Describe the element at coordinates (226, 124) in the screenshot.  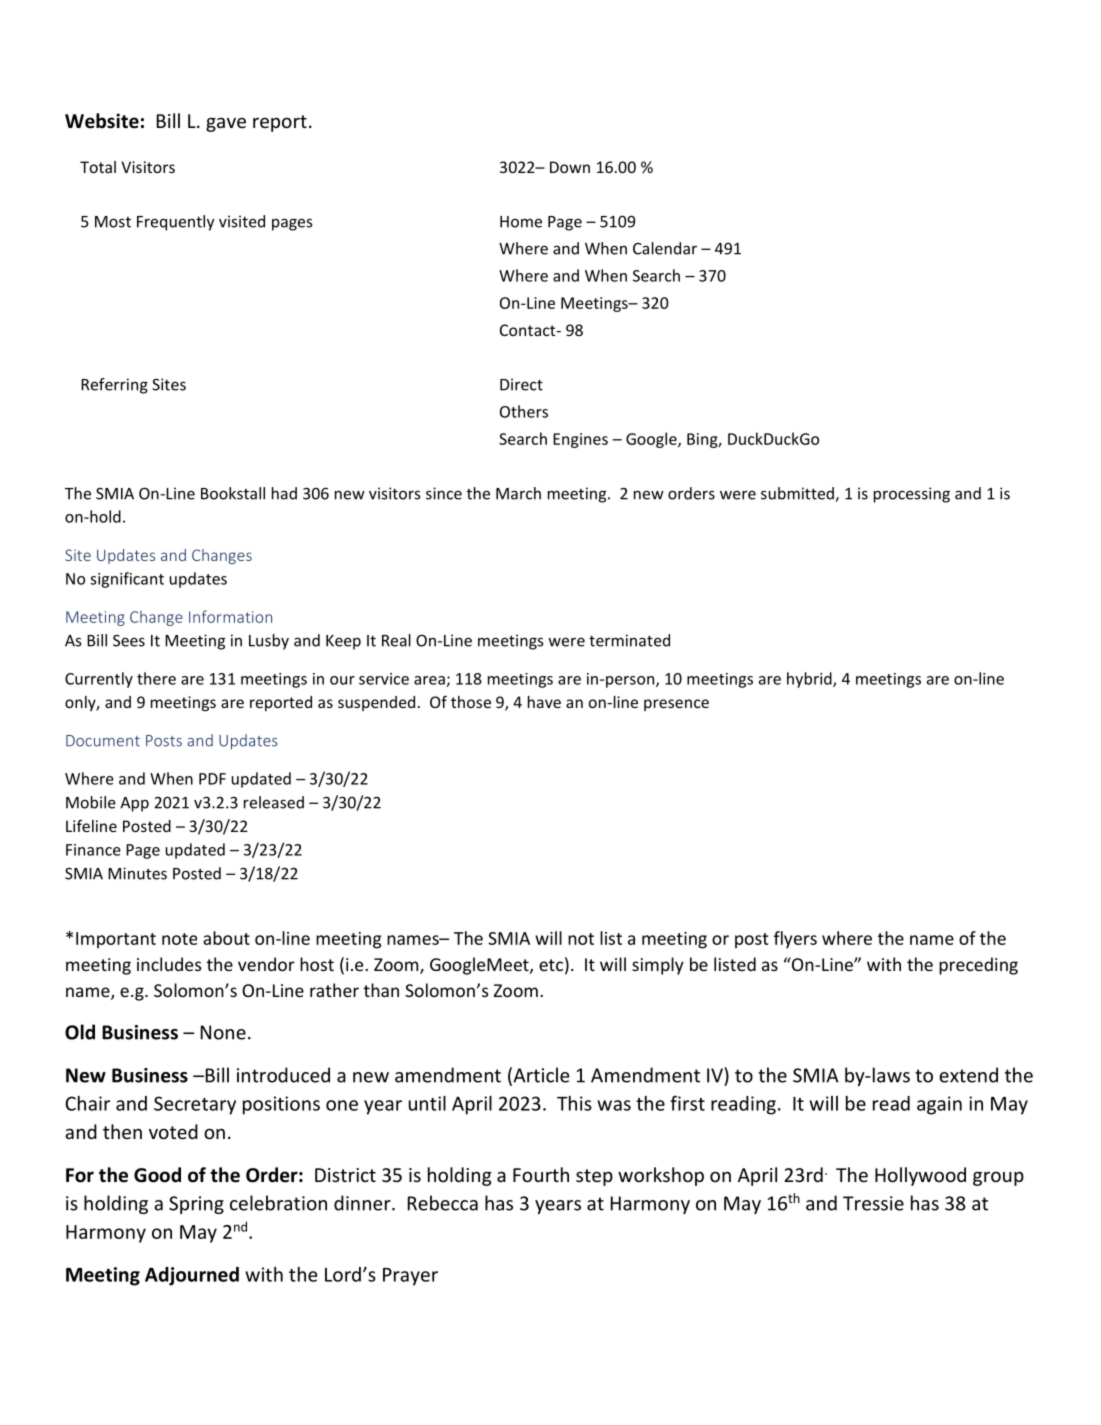
I see `gave` at that location.
